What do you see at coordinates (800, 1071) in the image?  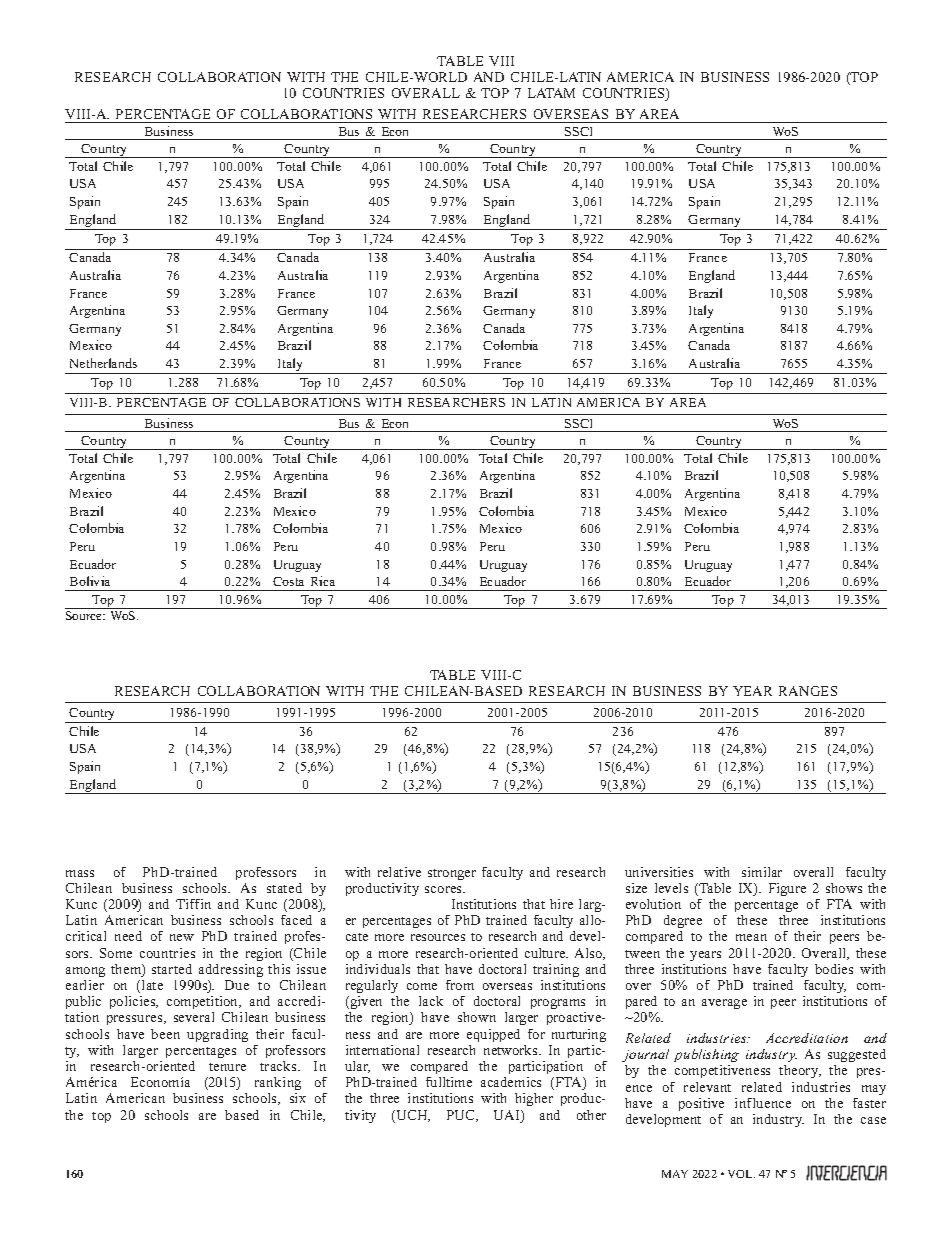 I see `theory` at bounding box center [800, 1071].
